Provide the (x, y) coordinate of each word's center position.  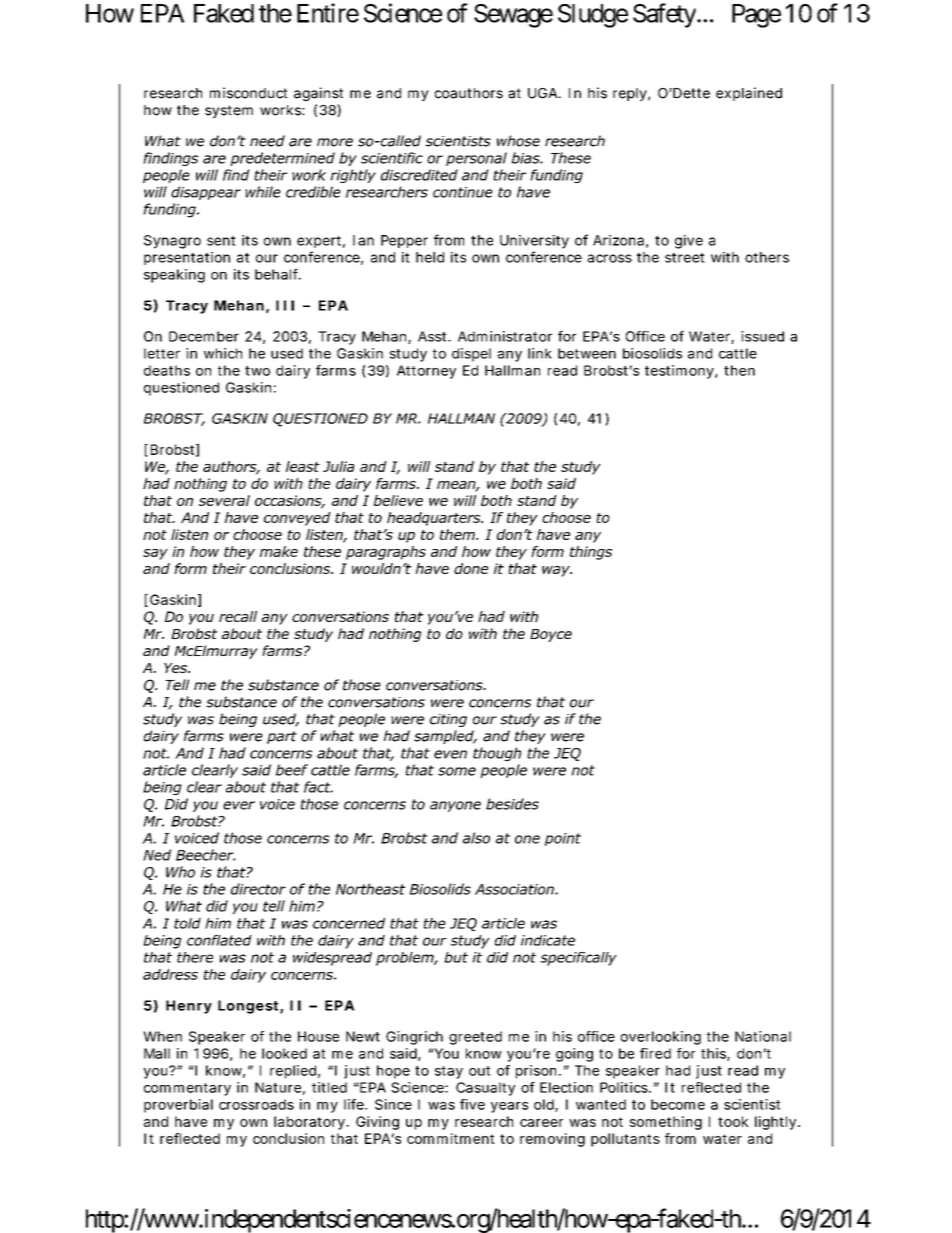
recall (238, 616)
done (471, 568)
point (563, 839)
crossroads (256, 1104)
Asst (434, 336)
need (267, 141)
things (591, 553)
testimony (681, 372)
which (223, 353)
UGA (544, 93)
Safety (664, 15)
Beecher (206, 855)
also (476, 838)
